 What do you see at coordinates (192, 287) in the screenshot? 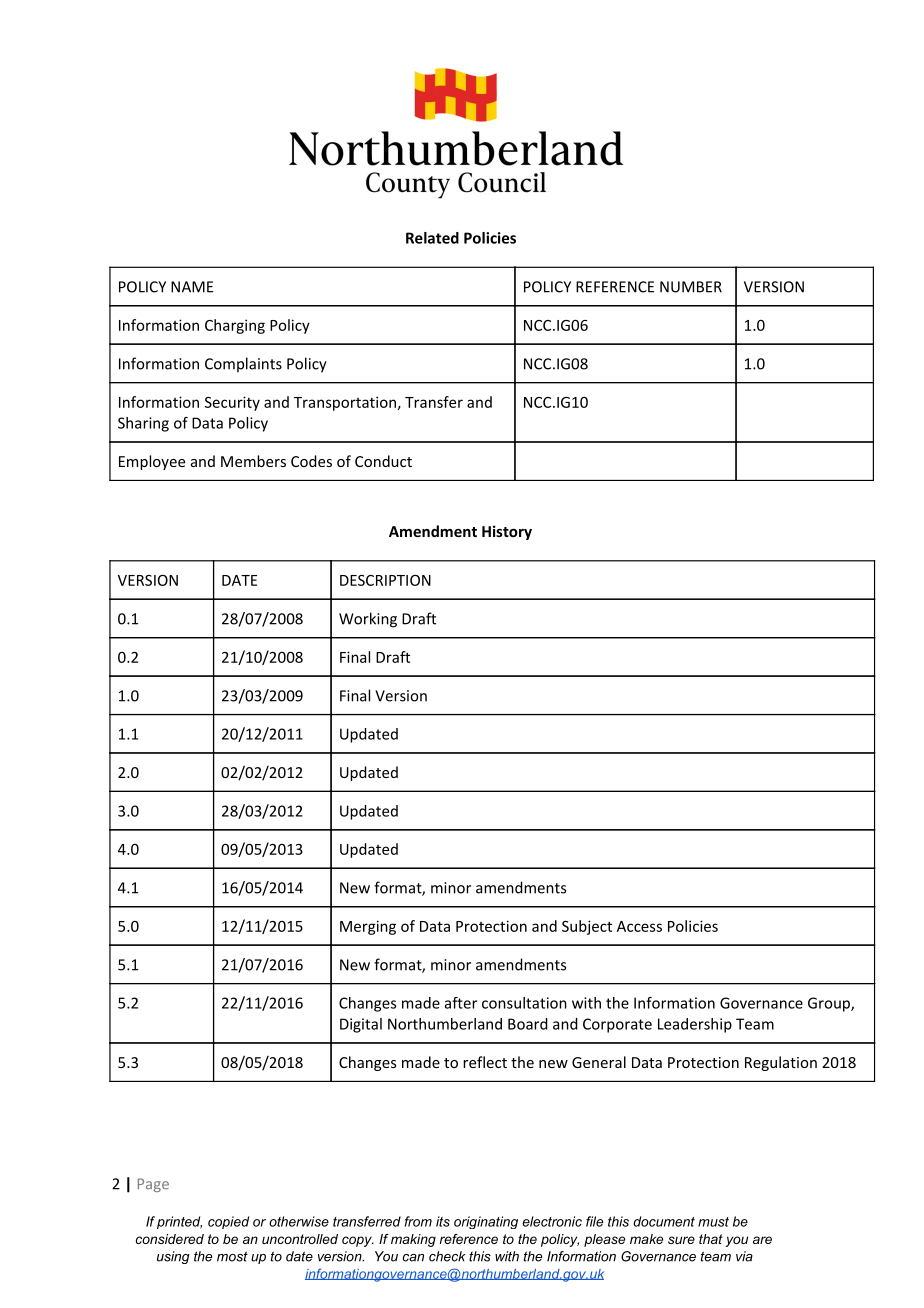
I see `NAME` at bounding box center [192, 287].
